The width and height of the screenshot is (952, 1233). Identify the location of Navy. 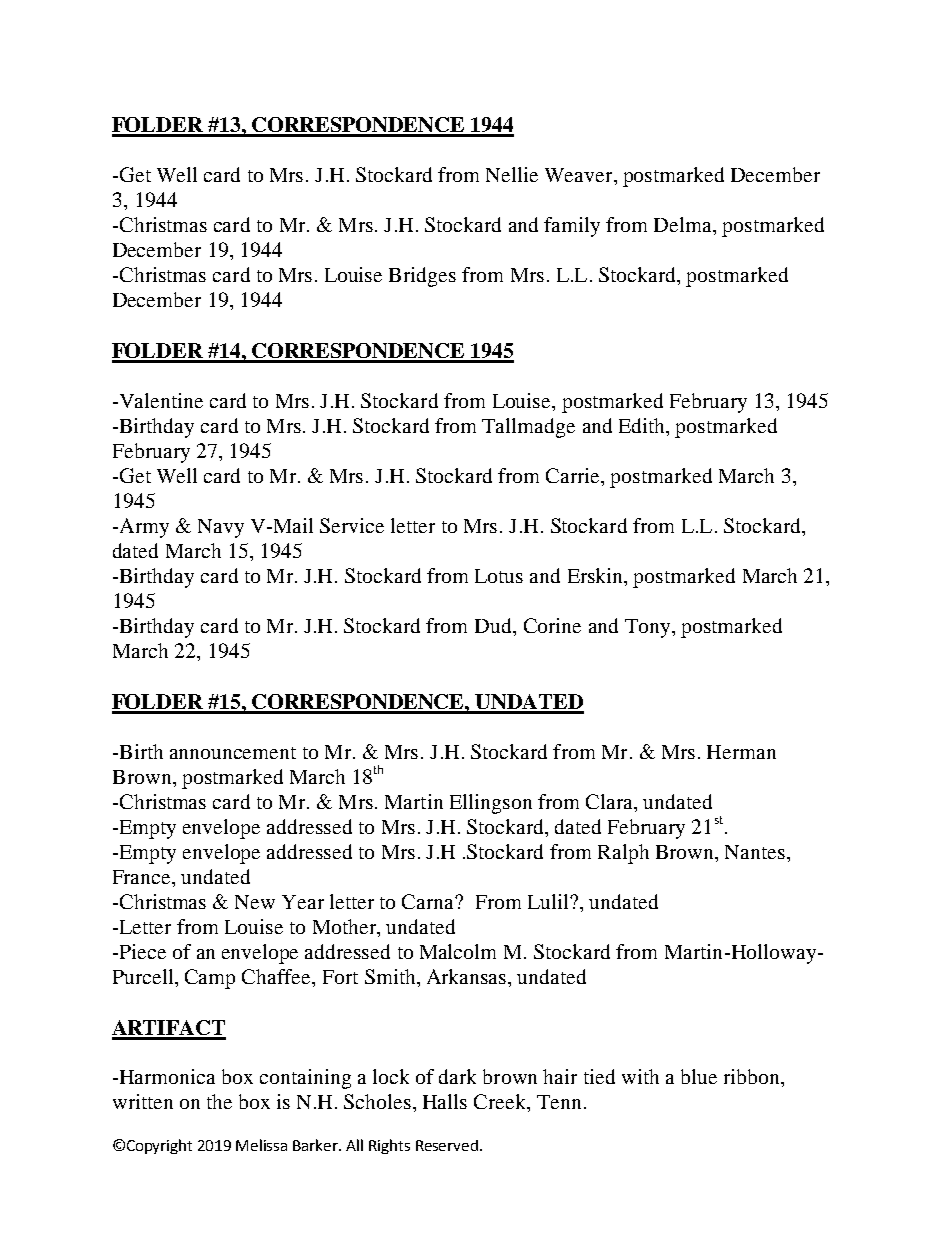
(221, 528).
